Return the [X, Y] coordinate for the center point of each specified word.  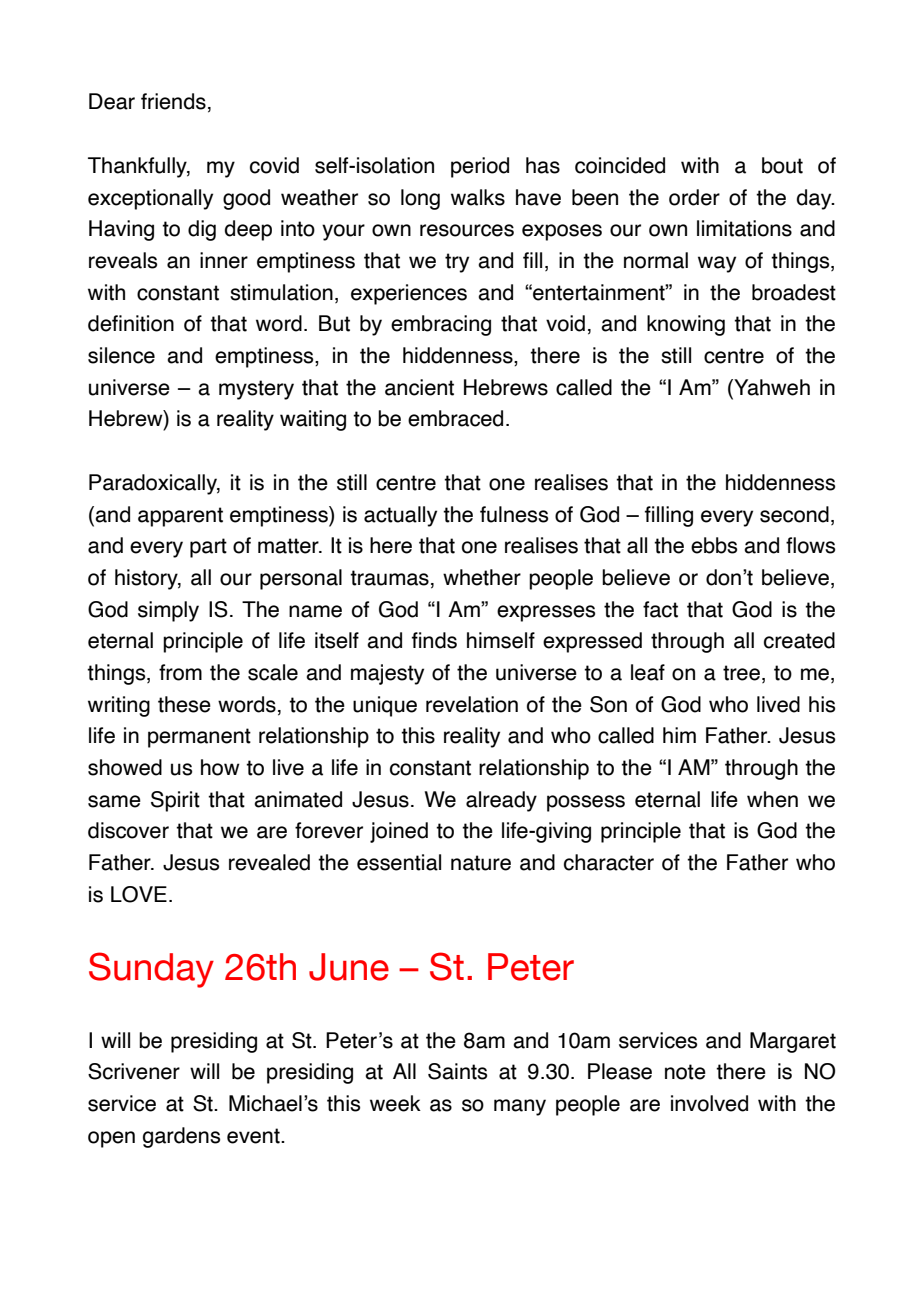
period [480, 167]
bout [782, 165]
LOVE [139, 894]
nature [481, 863]
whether [482, 577]
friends [173, 101]
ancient [419, 387]
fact [660, 609]
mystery [256, 390]
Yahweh [771, 388]
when [772, 799]
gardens [181, 1137]
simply [168, 611]
